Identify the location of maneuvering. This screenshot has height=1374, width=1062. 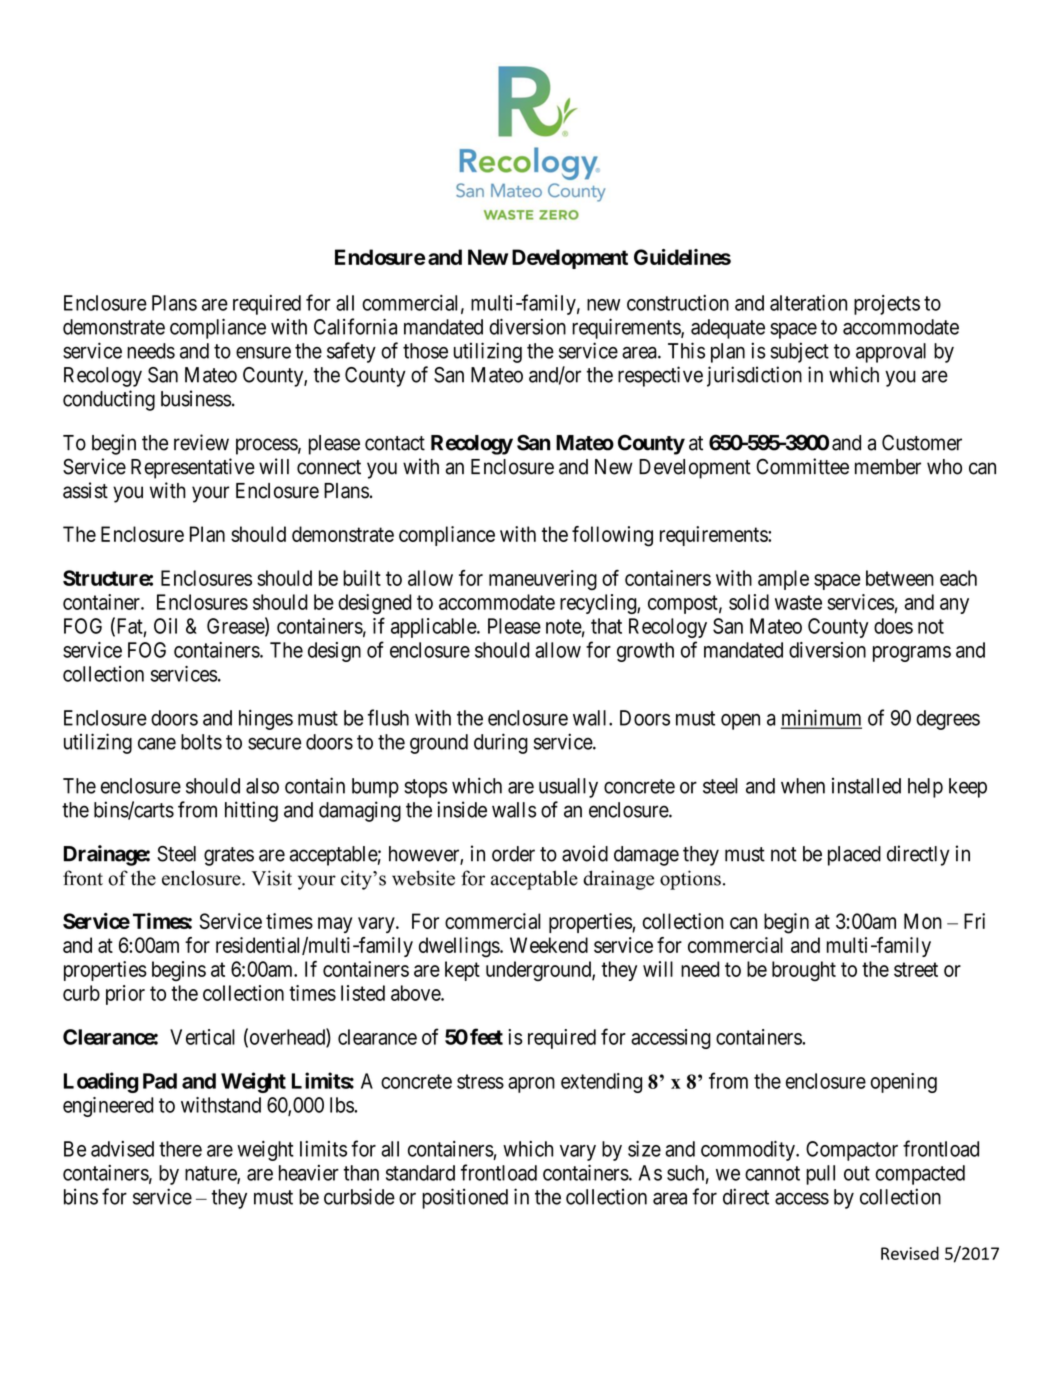
(543, 580).
